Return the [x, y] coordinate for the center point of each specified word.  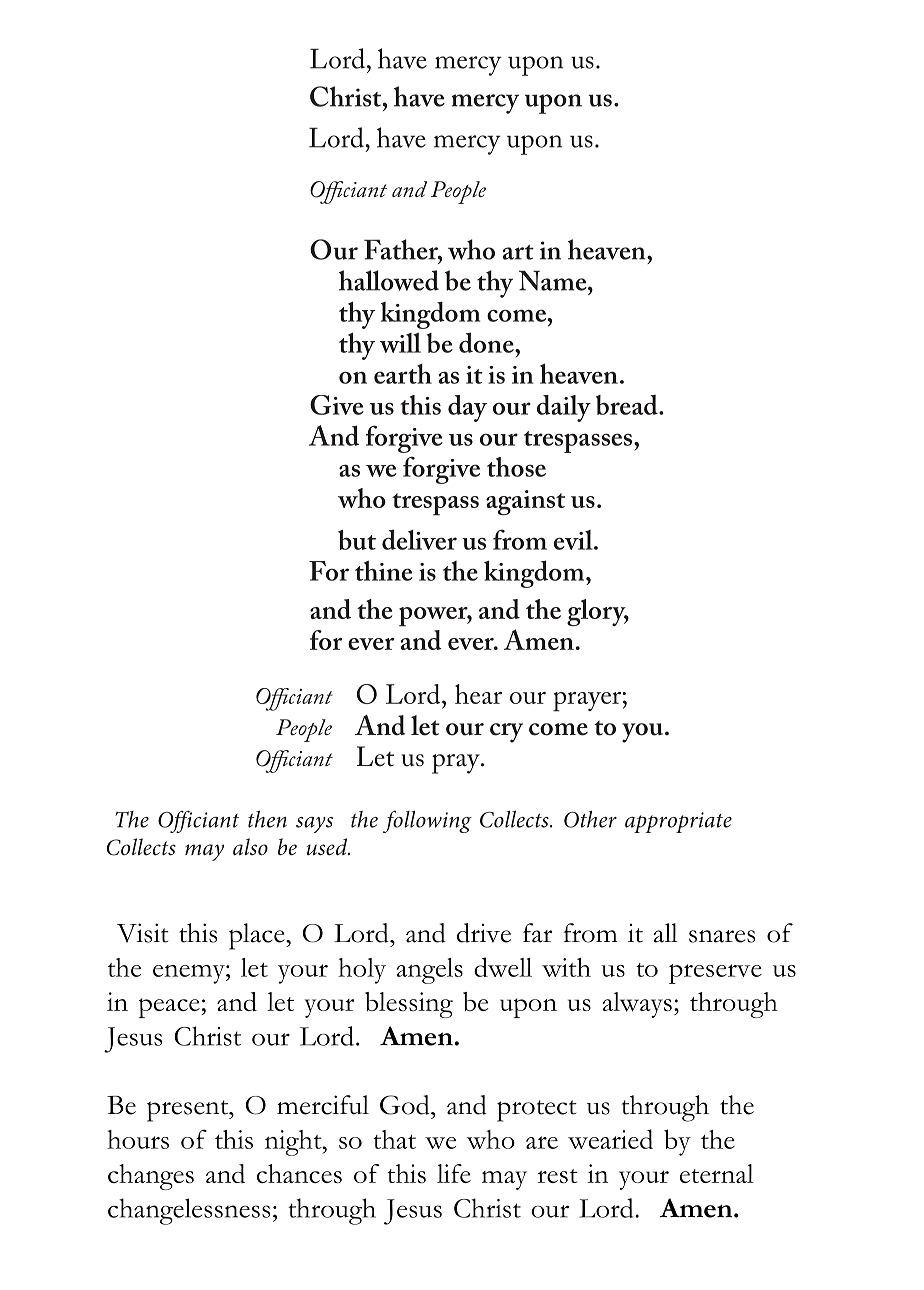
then [267, 819]
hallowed [389, 280]
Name [554, 280]
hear [478, 694]
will [400, 343]
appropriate [678, 822]
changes [151, 1177]
